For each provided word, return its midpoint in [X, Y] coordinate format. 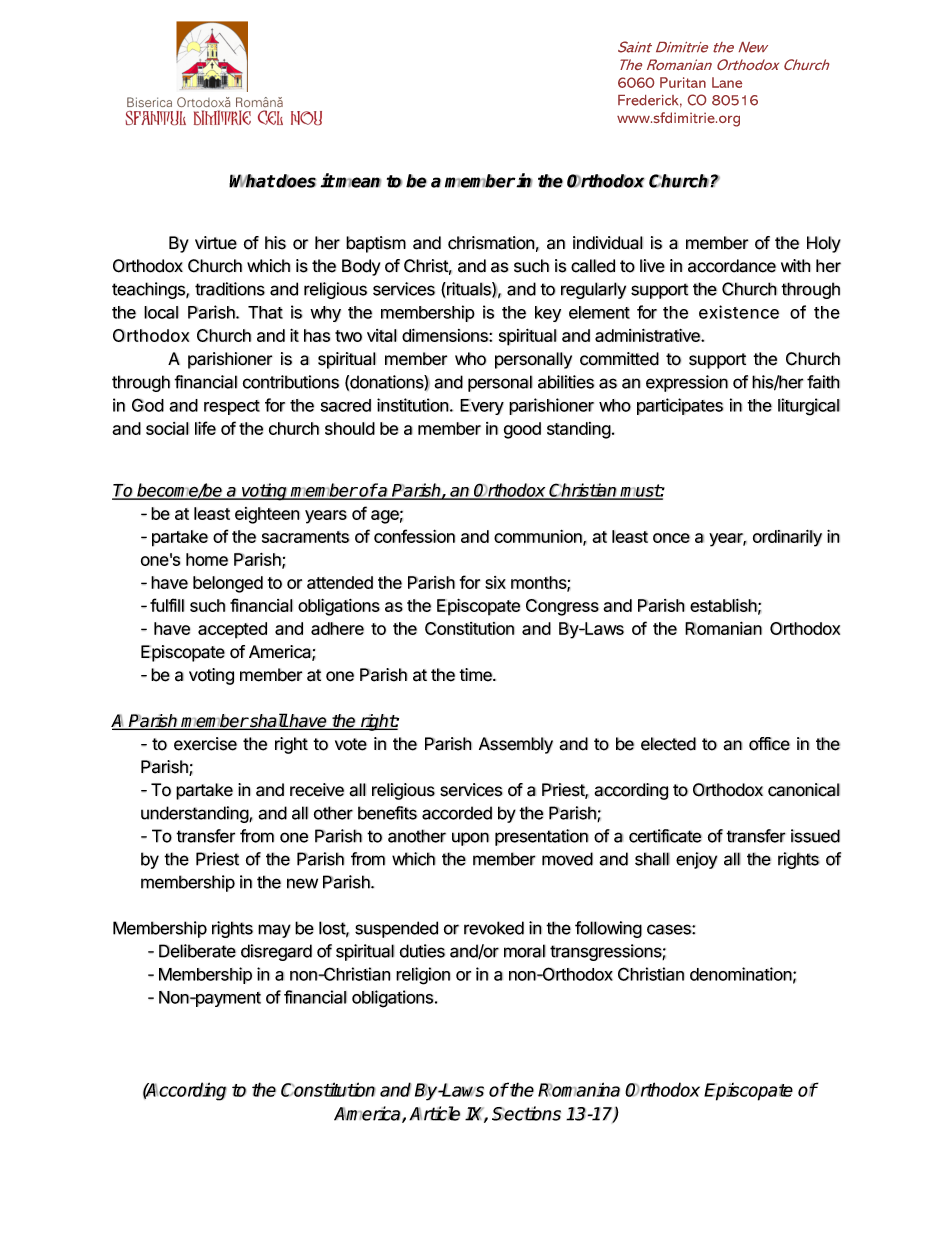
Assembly [516, 745]
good [522, 430]
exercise [205, 744]
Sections [526, 1113]
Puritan [683, 82]
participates [680, 406]
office [769, 744]
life [205, 428]
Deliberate [197, 951]
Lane [727, 82]
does [296, 181]
